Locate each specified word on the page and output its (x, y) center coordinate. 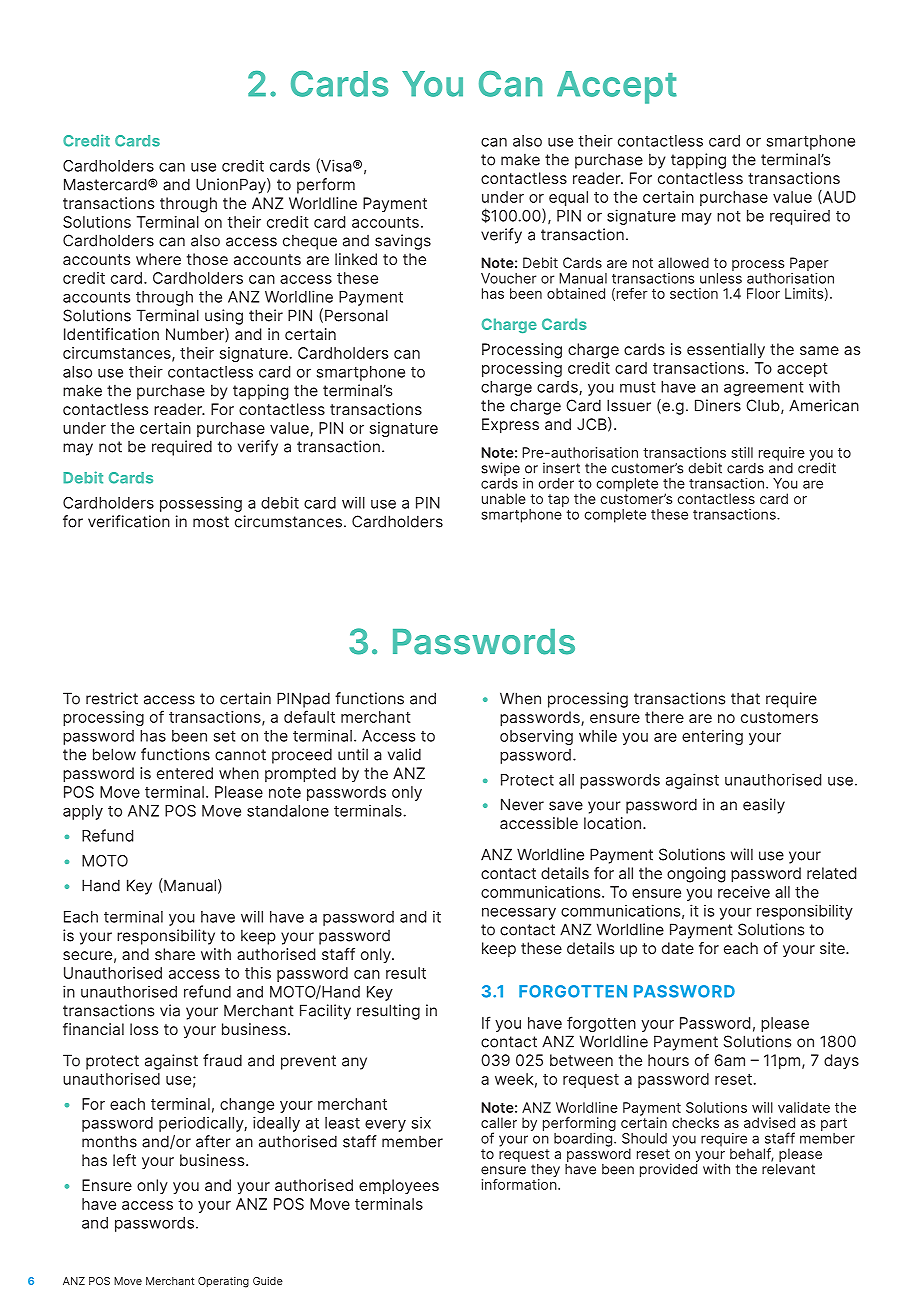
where (158, 259)
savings (403, 242)
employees (399, 1187)
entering (712, 737)
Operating (223, 1282)
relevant (788, 1168)
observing (536, 737)
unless (721, 278)
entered (185, 773)
